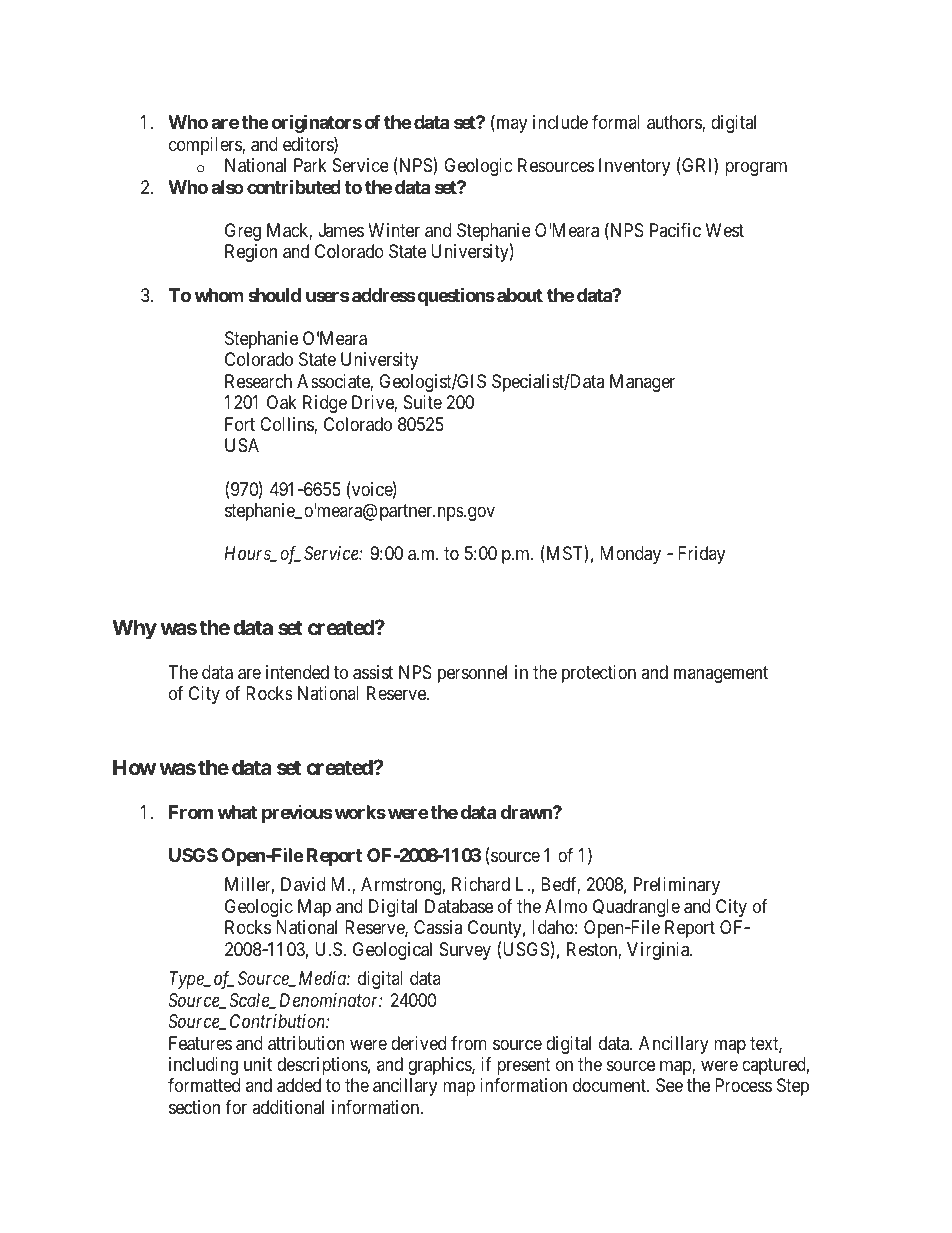 The height and width of the image is (1233, 952). I want to click on management, so click(721, 674).
